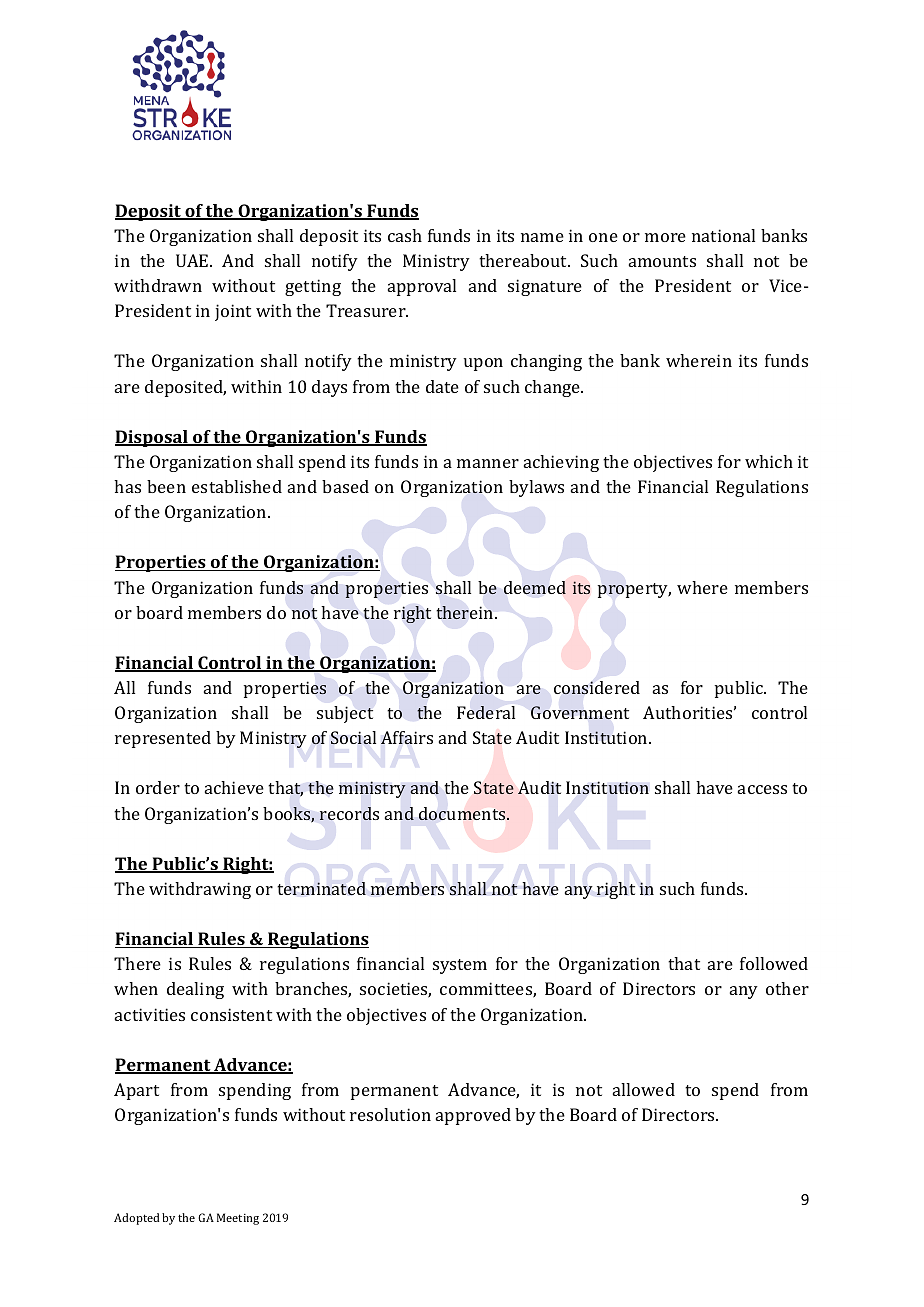 This document has height=1307, width=924. What do you see at coordinates (237, 486) in the document?
I see `established` at bounding box center [237, 486].
